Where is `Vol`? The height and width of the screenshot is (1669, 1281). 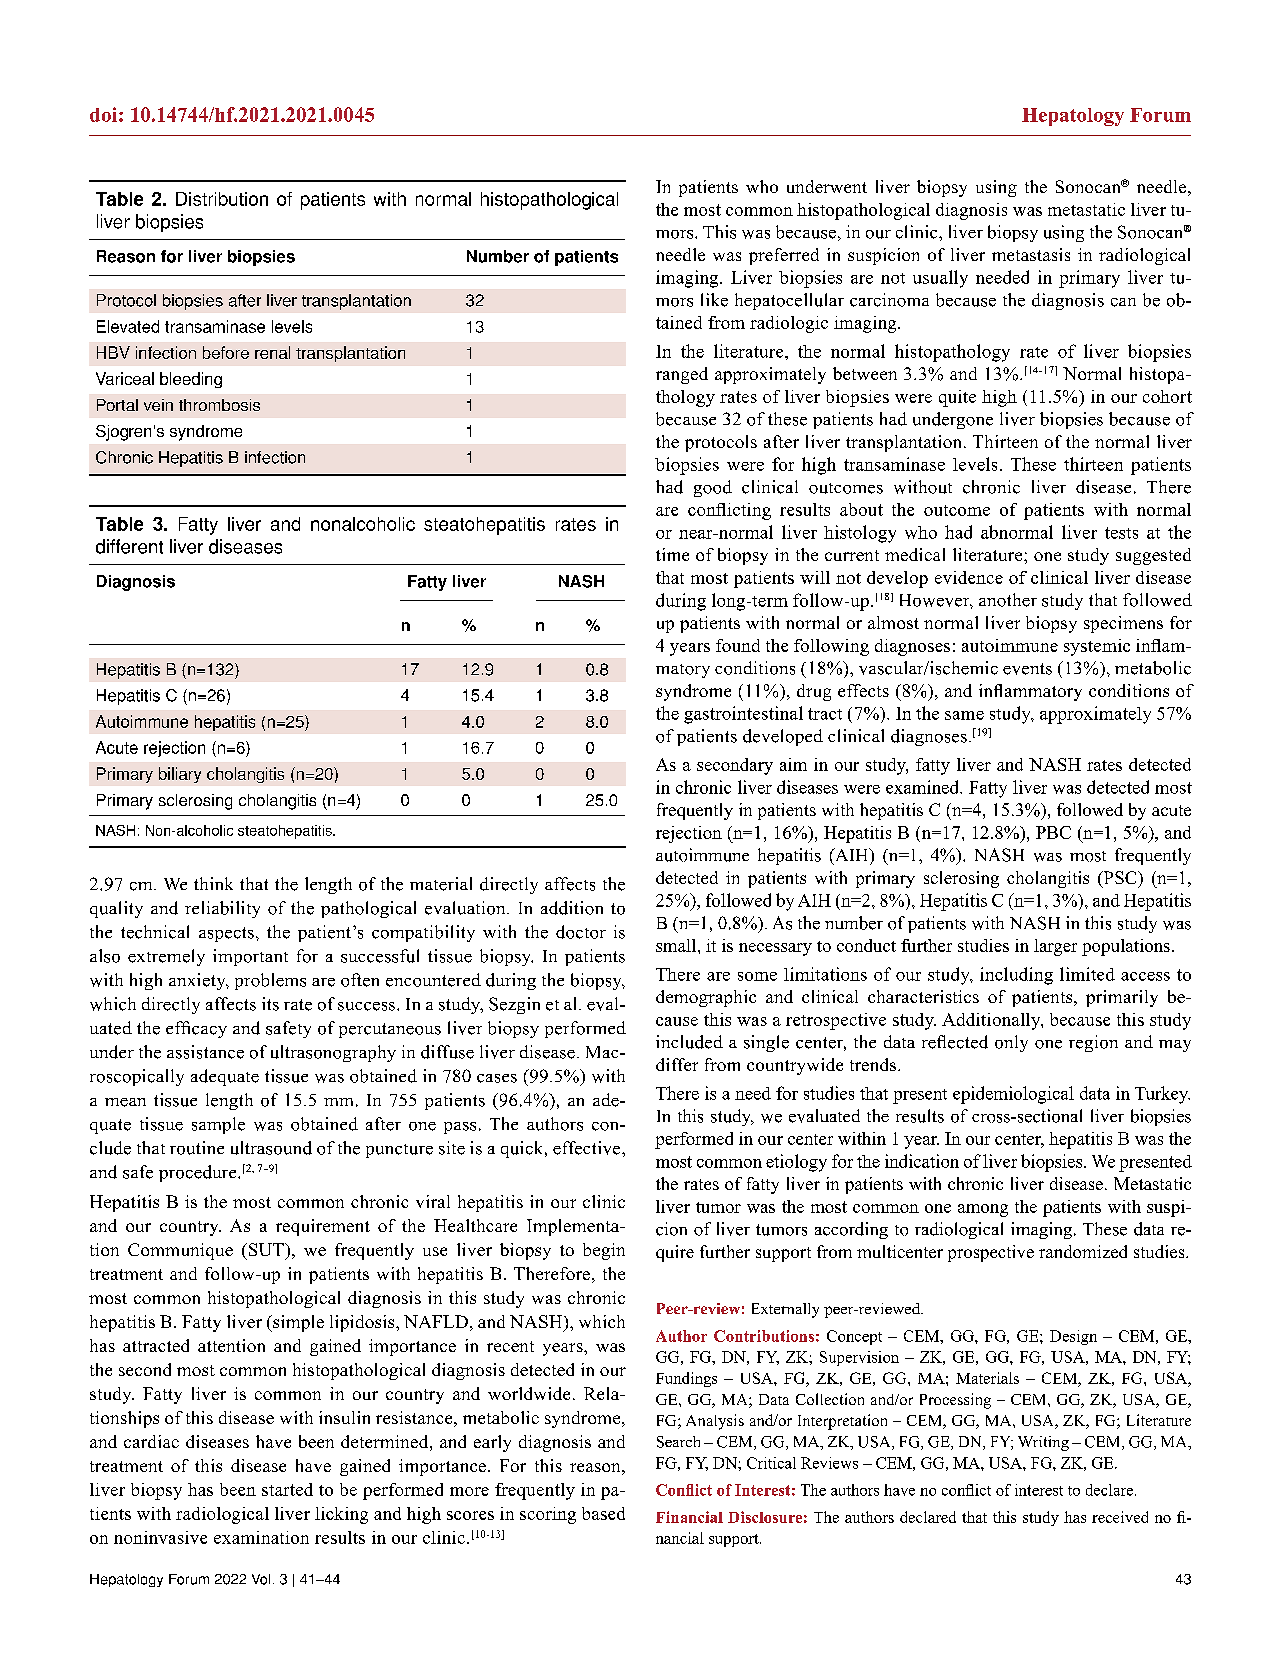
Vol is located at coordinates (261, 1579).
